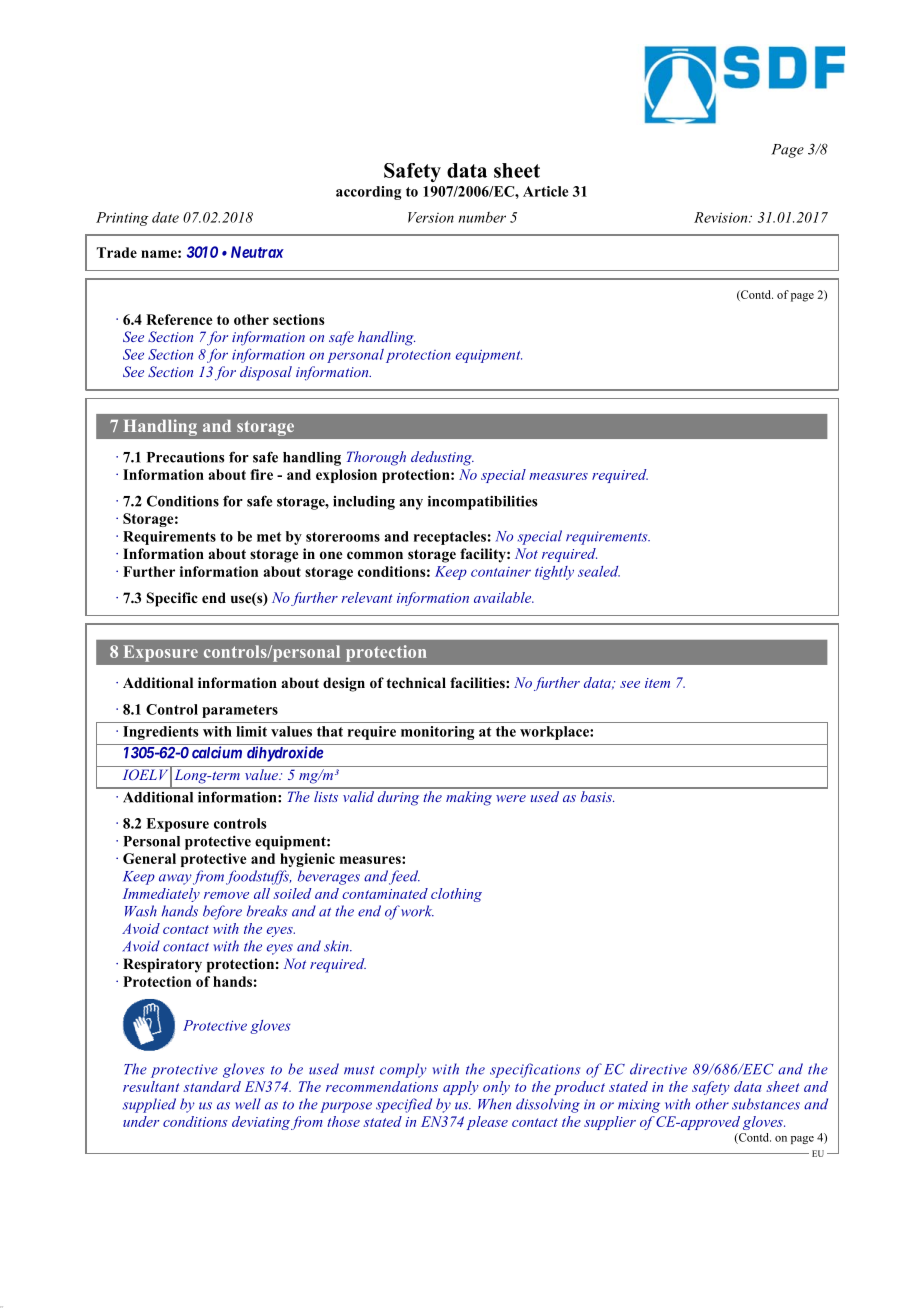  What do you see at coordinates (658, 1069) in the screenshot?
I see `directive` at bounding box center [658, 1069].
